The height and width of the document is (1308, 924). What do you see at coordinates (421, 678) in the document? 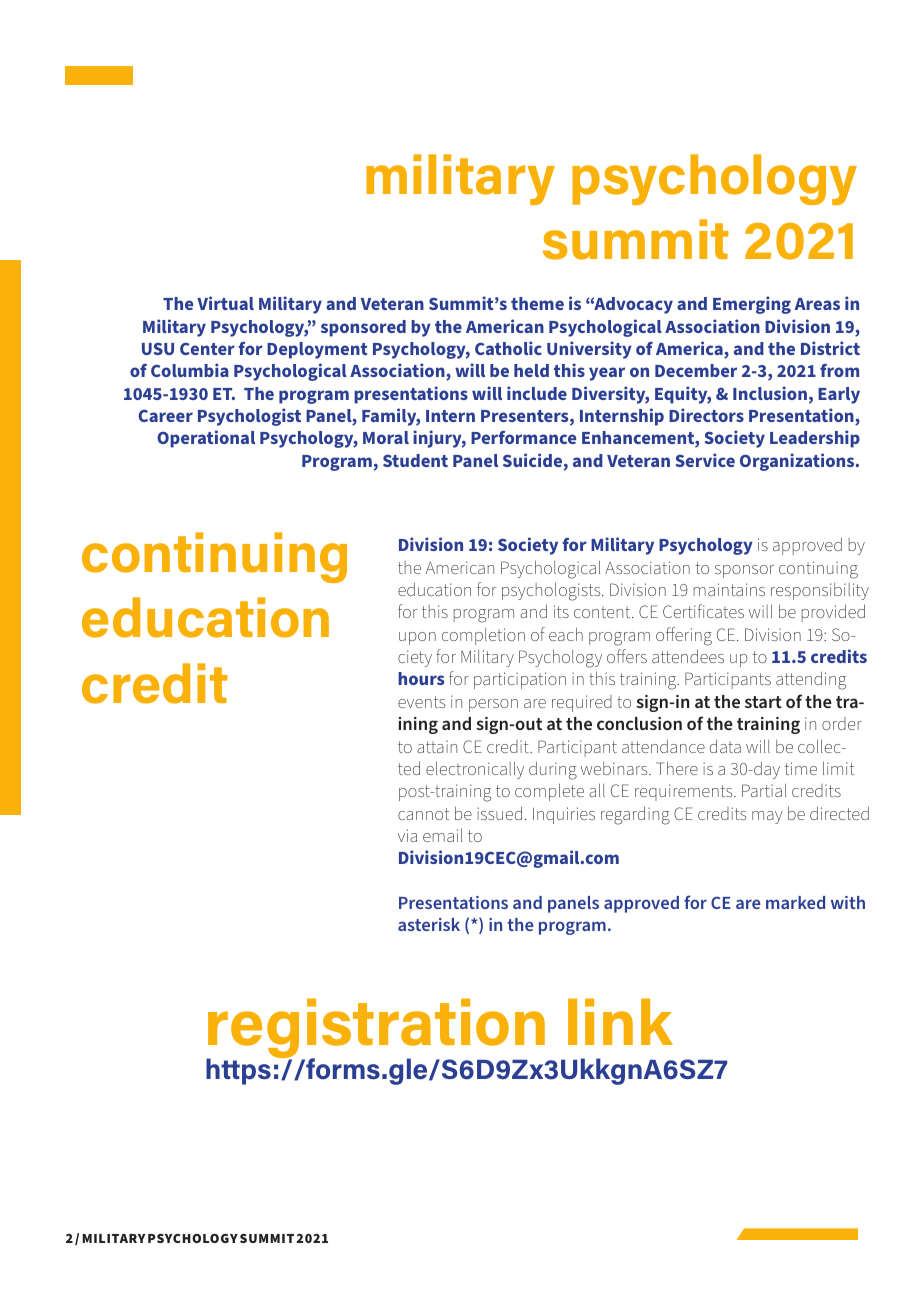
I see `hours` at bounding box center [421, 678].
